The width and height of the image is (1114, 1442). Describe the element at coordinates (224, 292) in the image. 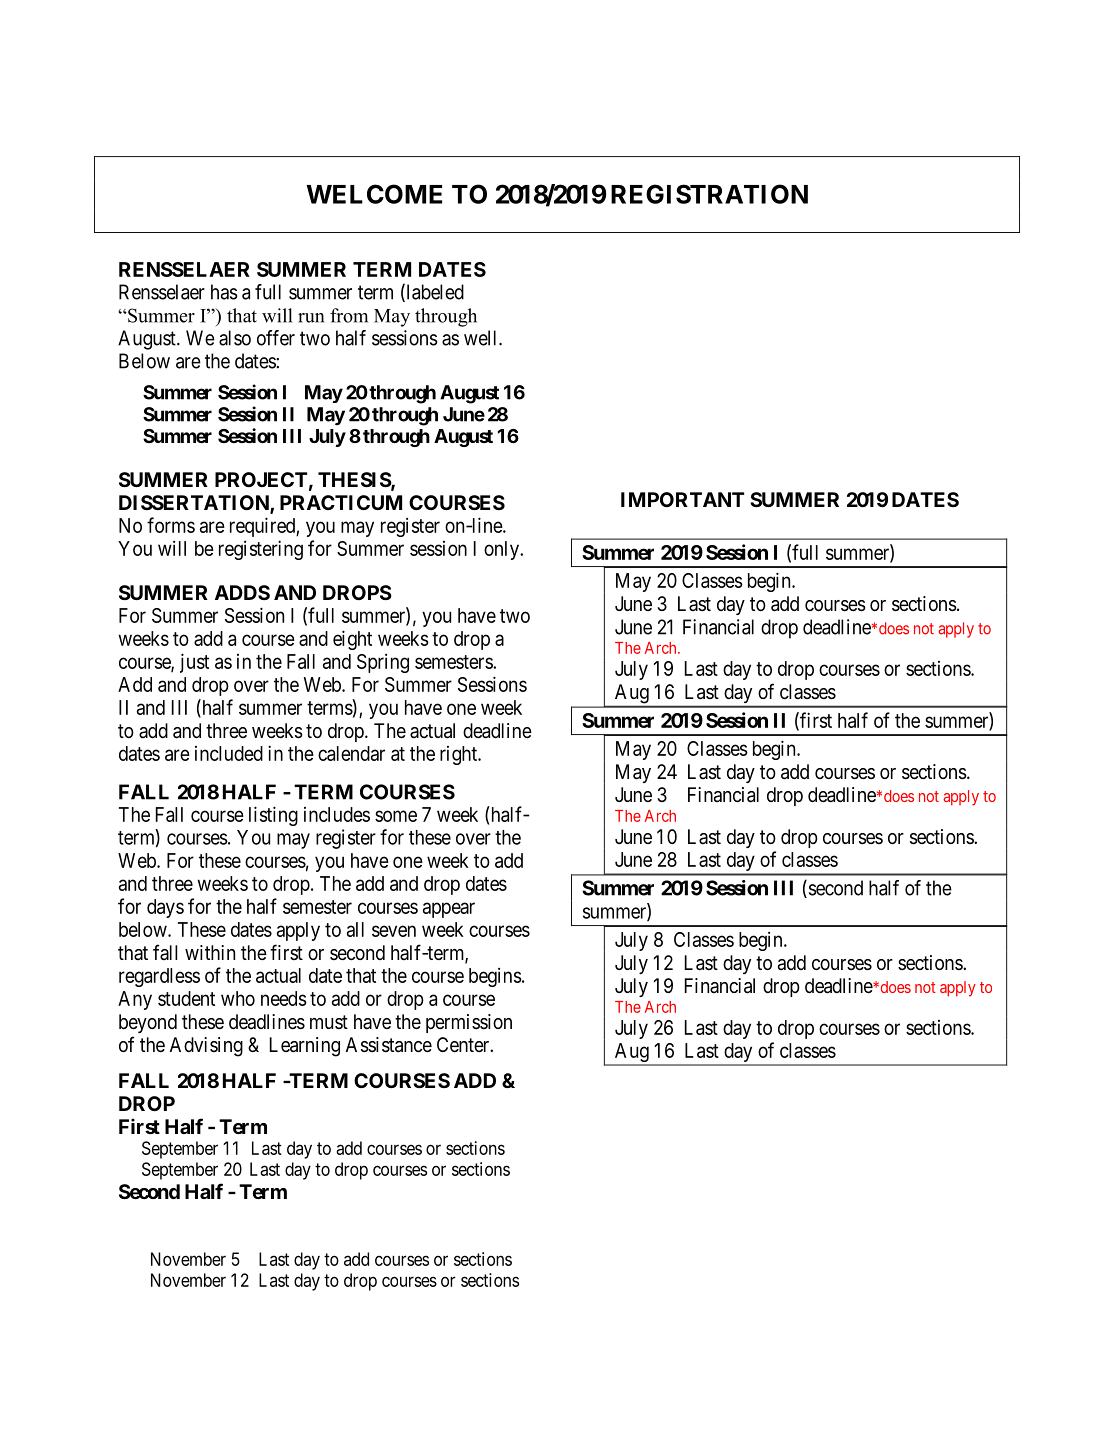

I see `has` at that location.
